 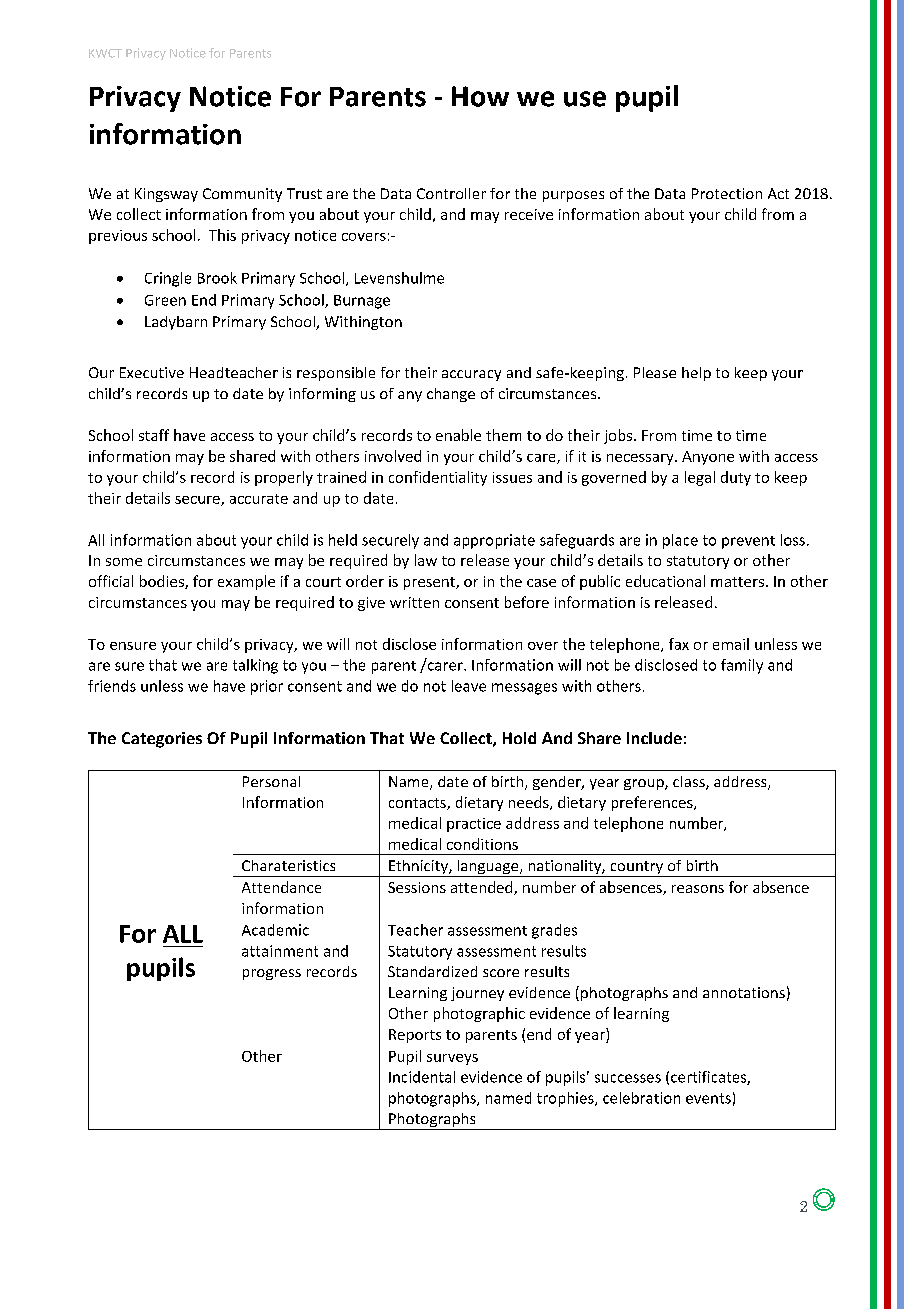 I want to click on matters, so click(x=737, y=582).
